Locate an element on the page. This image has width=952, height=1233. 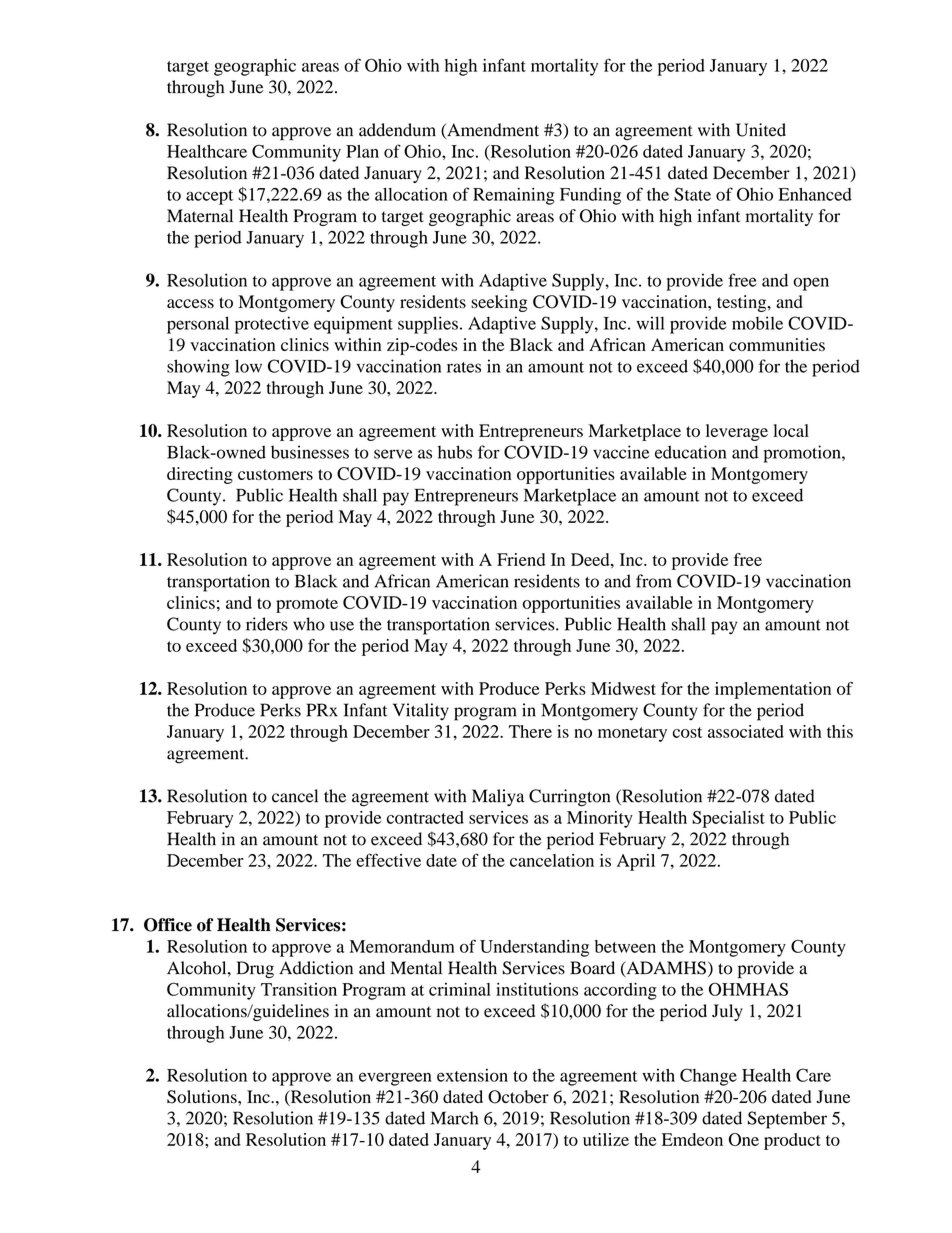
accept is located at coordinates (209, 197).
